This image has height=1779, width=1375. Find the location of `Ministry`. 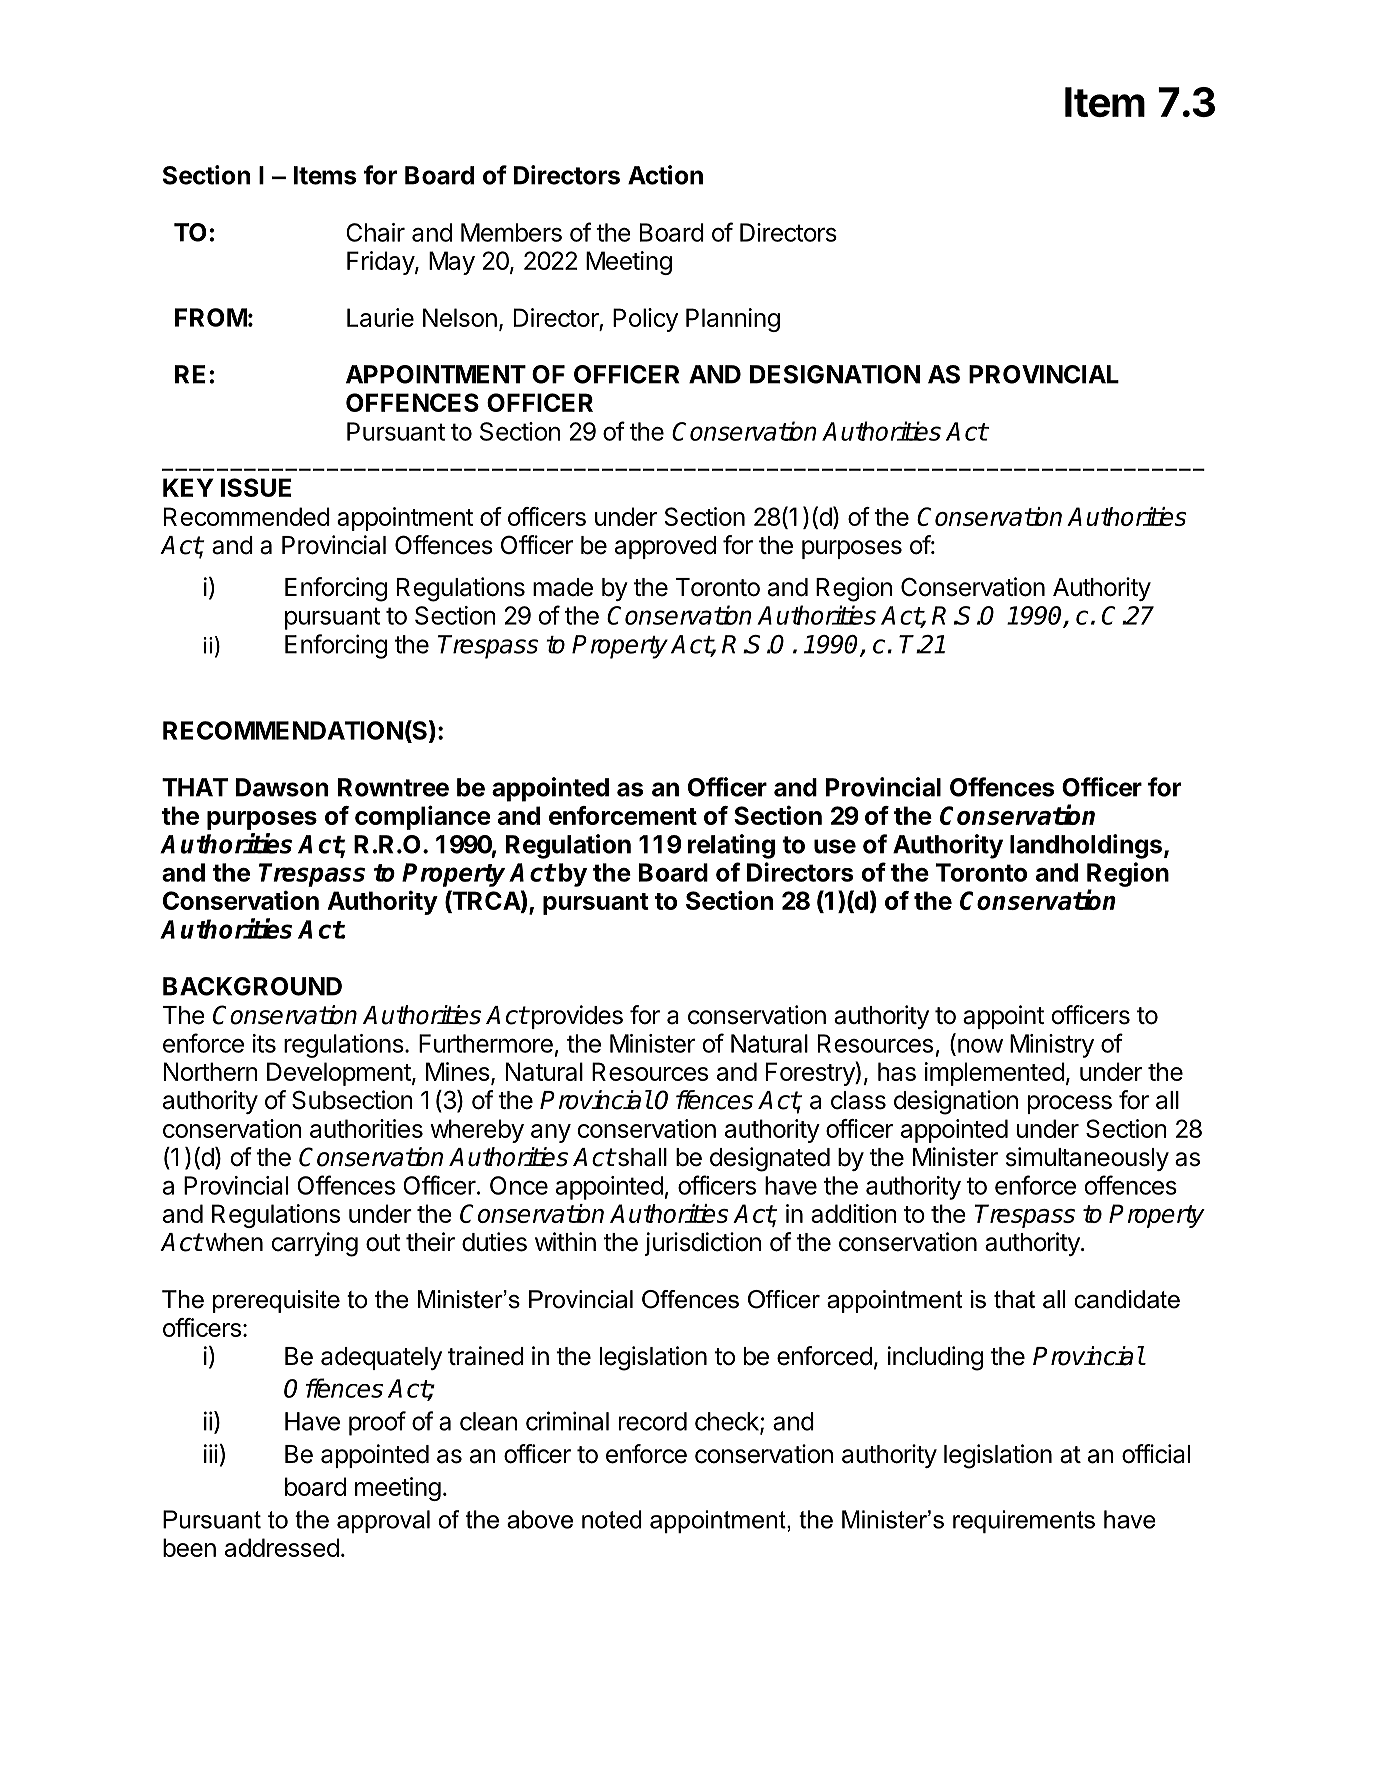

Ministry is located at coordinates (1052, 1046).
